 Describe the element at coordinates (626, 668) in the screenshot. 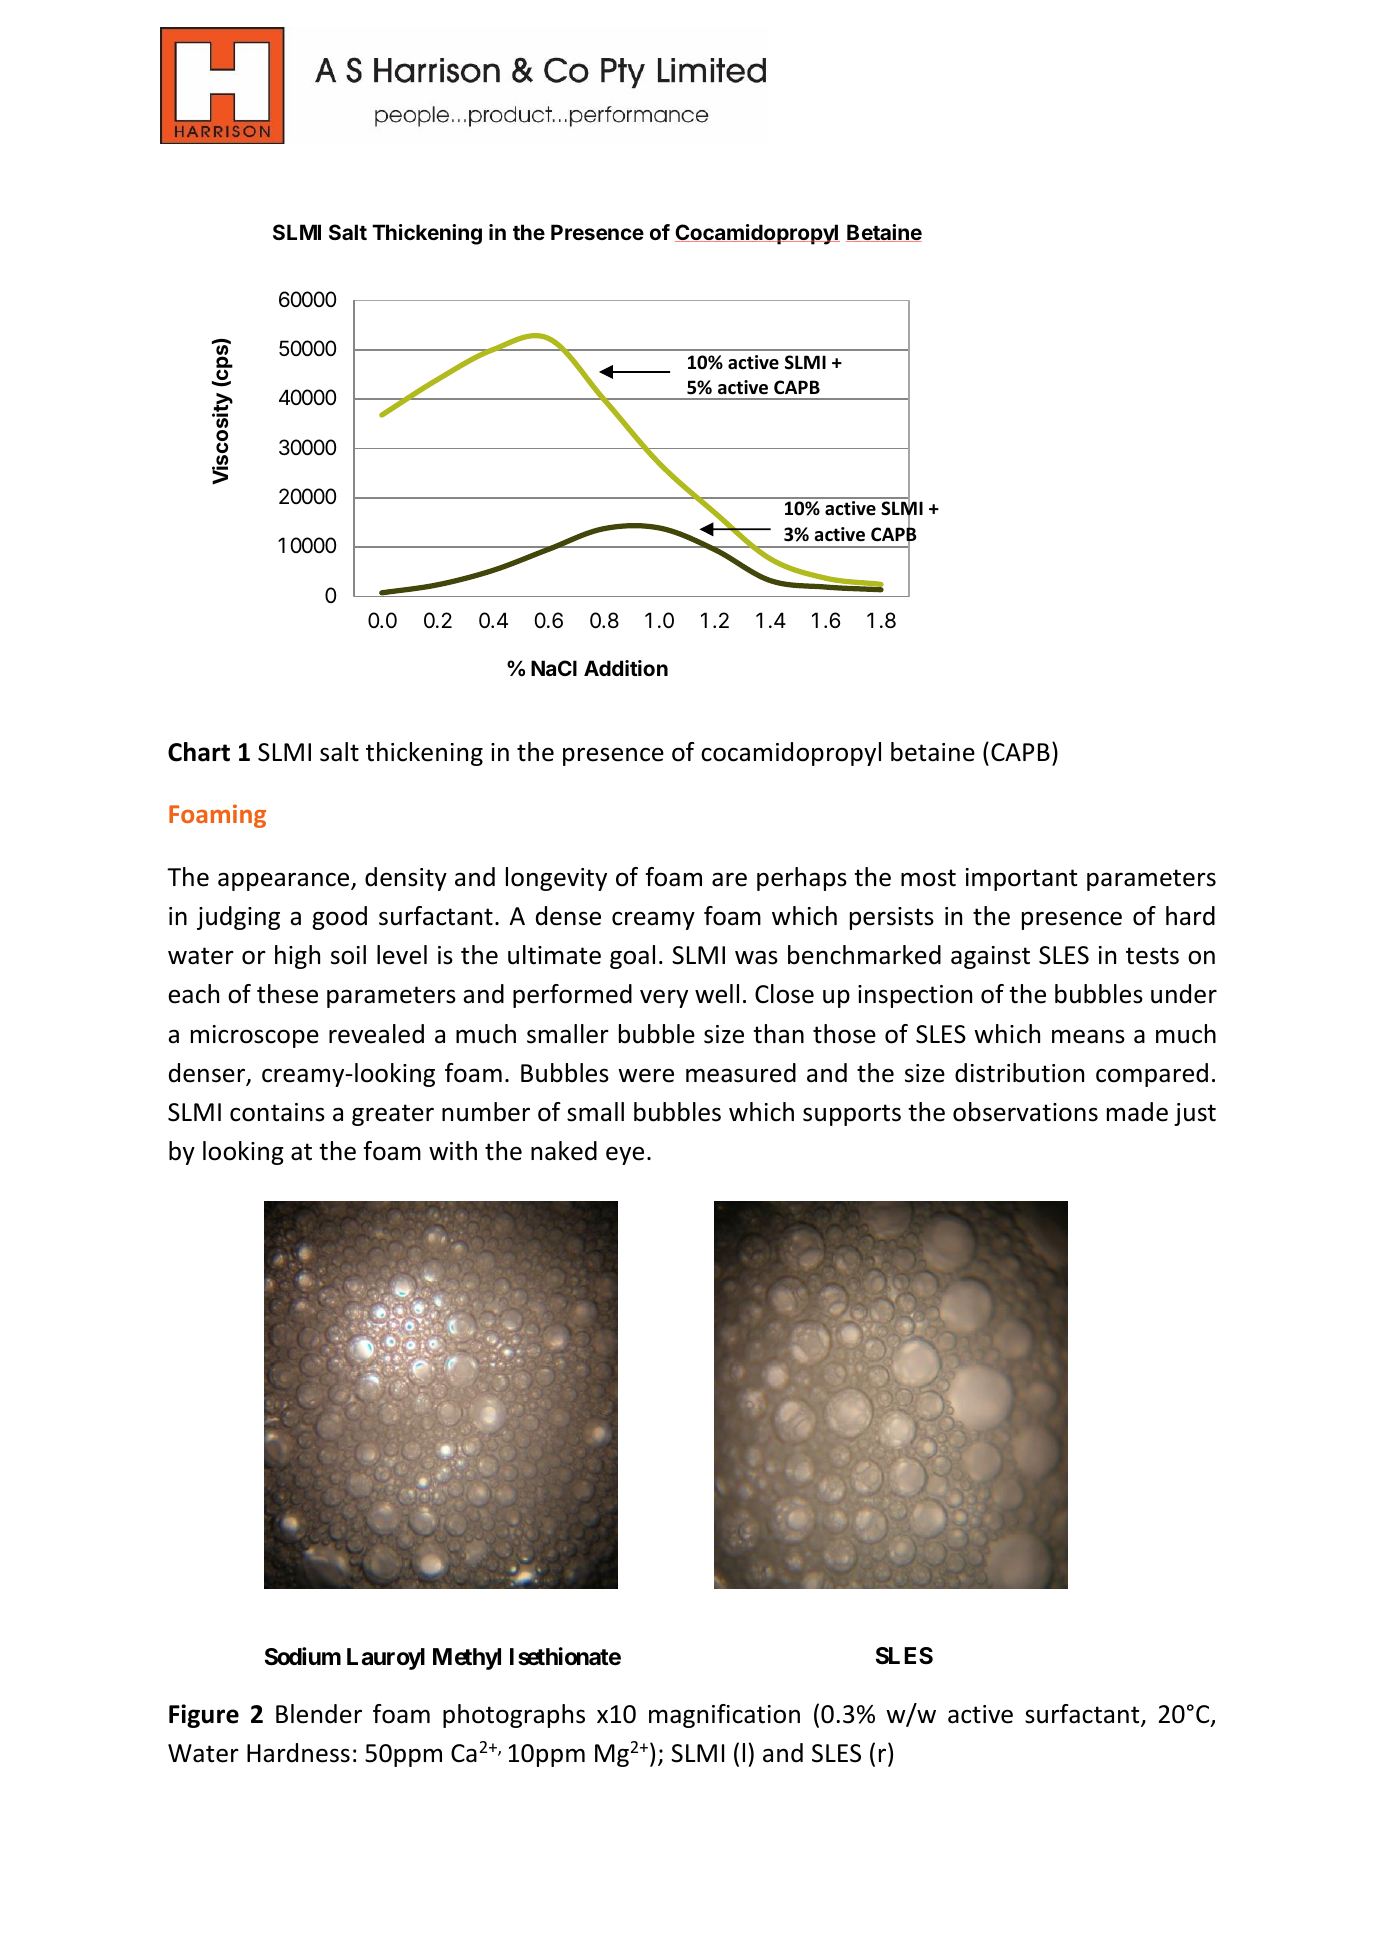

I see `Addition` at that location.
